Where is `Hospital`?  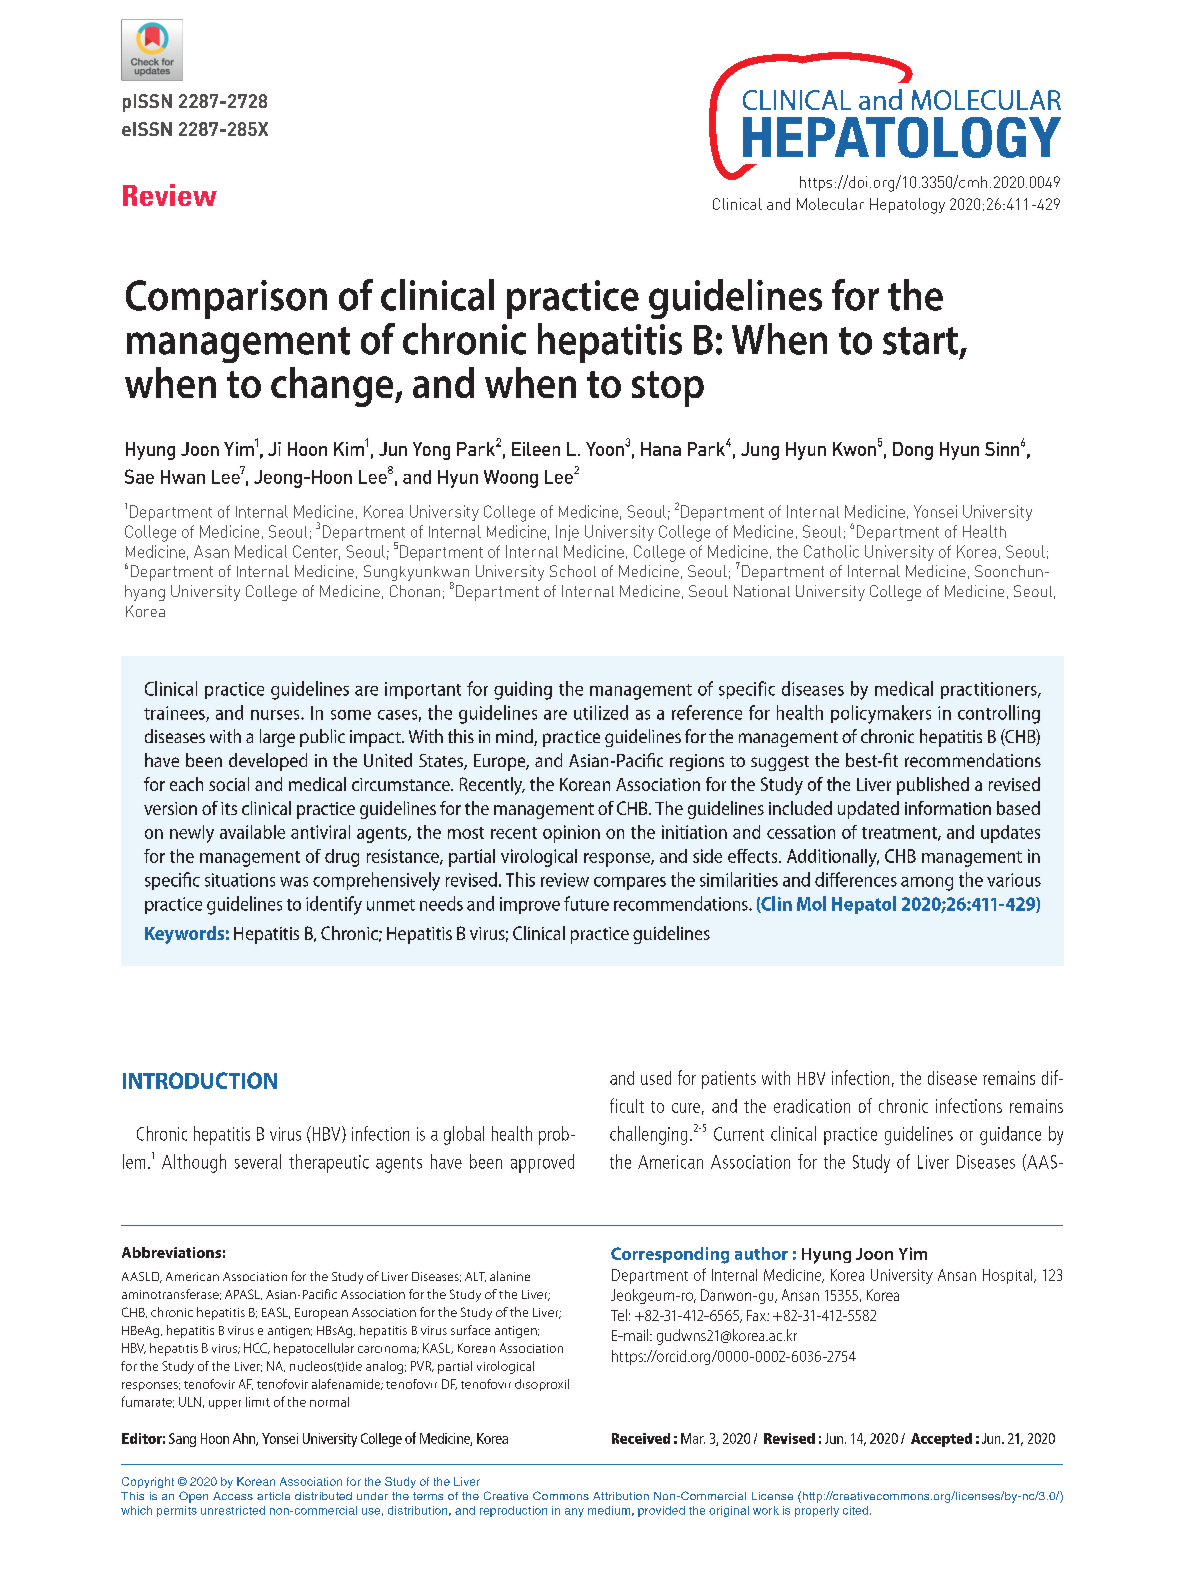
Hospital is located at coordinates (1009, 1276).
